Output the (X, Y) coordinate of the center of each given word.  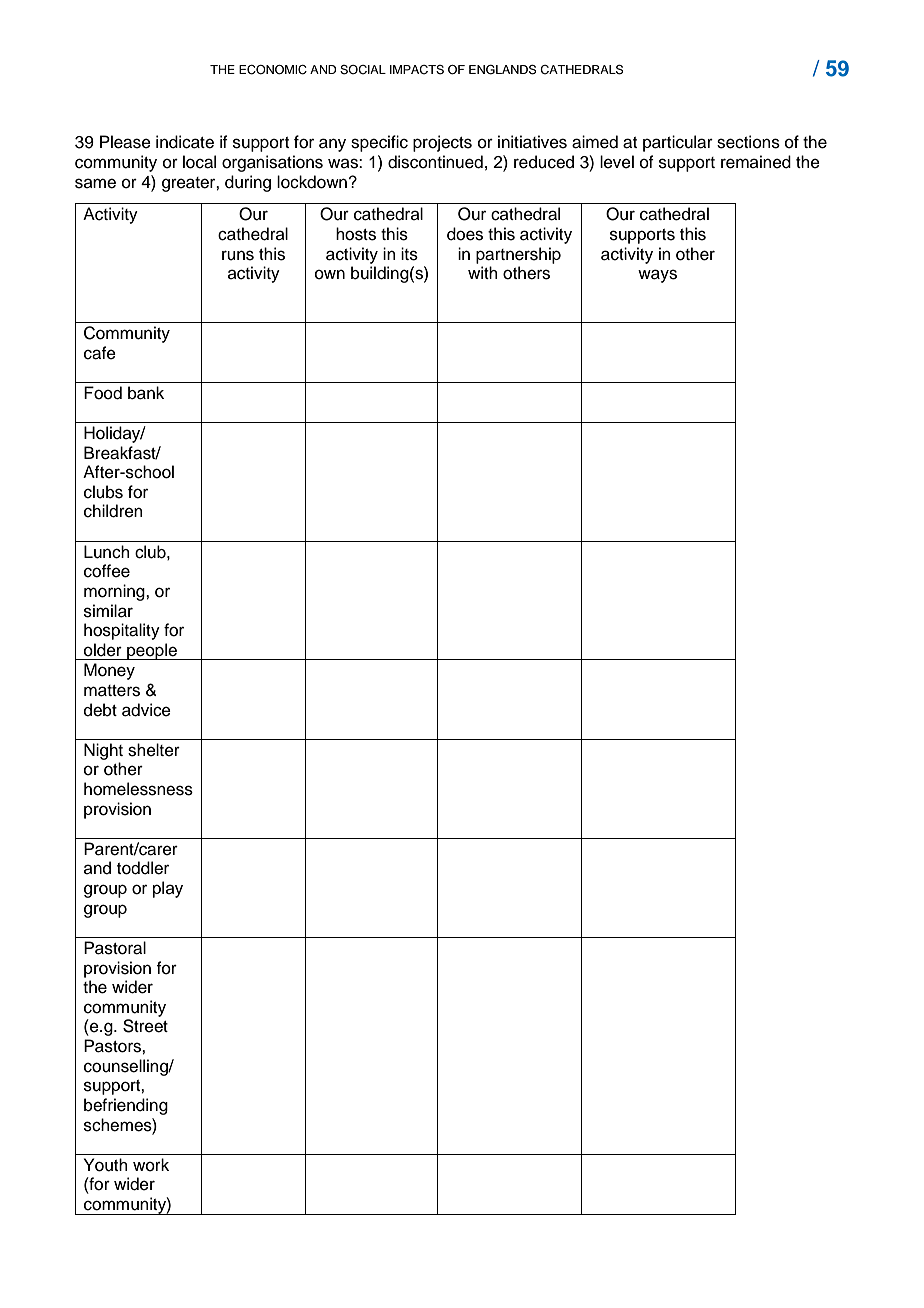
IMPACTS (417, 70)
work (151, 1165)
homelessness (138, 789)
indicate (185, 142)
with (483, 272)
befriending (126, 1106)
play (168, 889)
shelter (154, 750)
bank (146, 393)
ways (657, 276)
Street (145, 1026)
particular (678, 143)
